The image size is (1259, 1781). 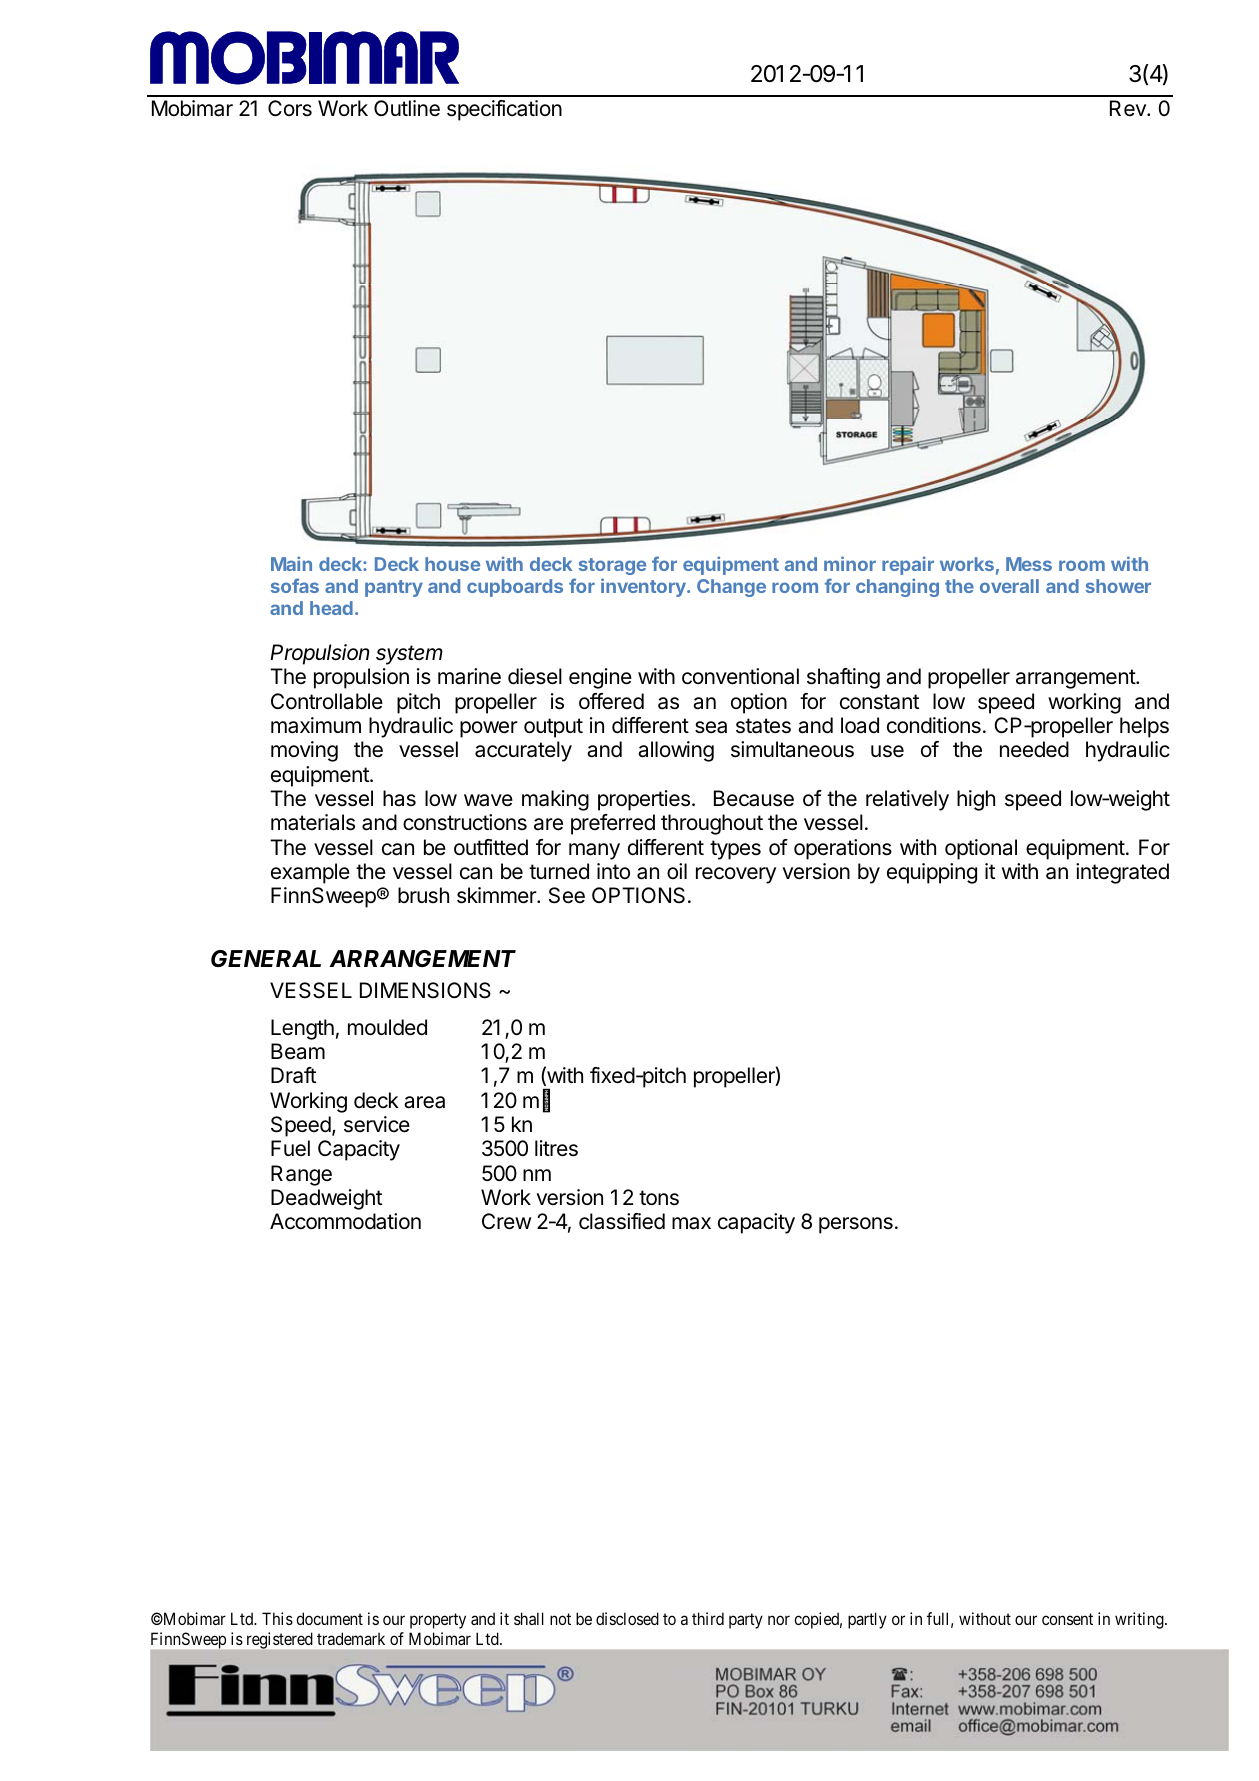 What do you see at coordinates (409, 655) in the screenshot?
I see `system` at bounding box center [409, 655].
